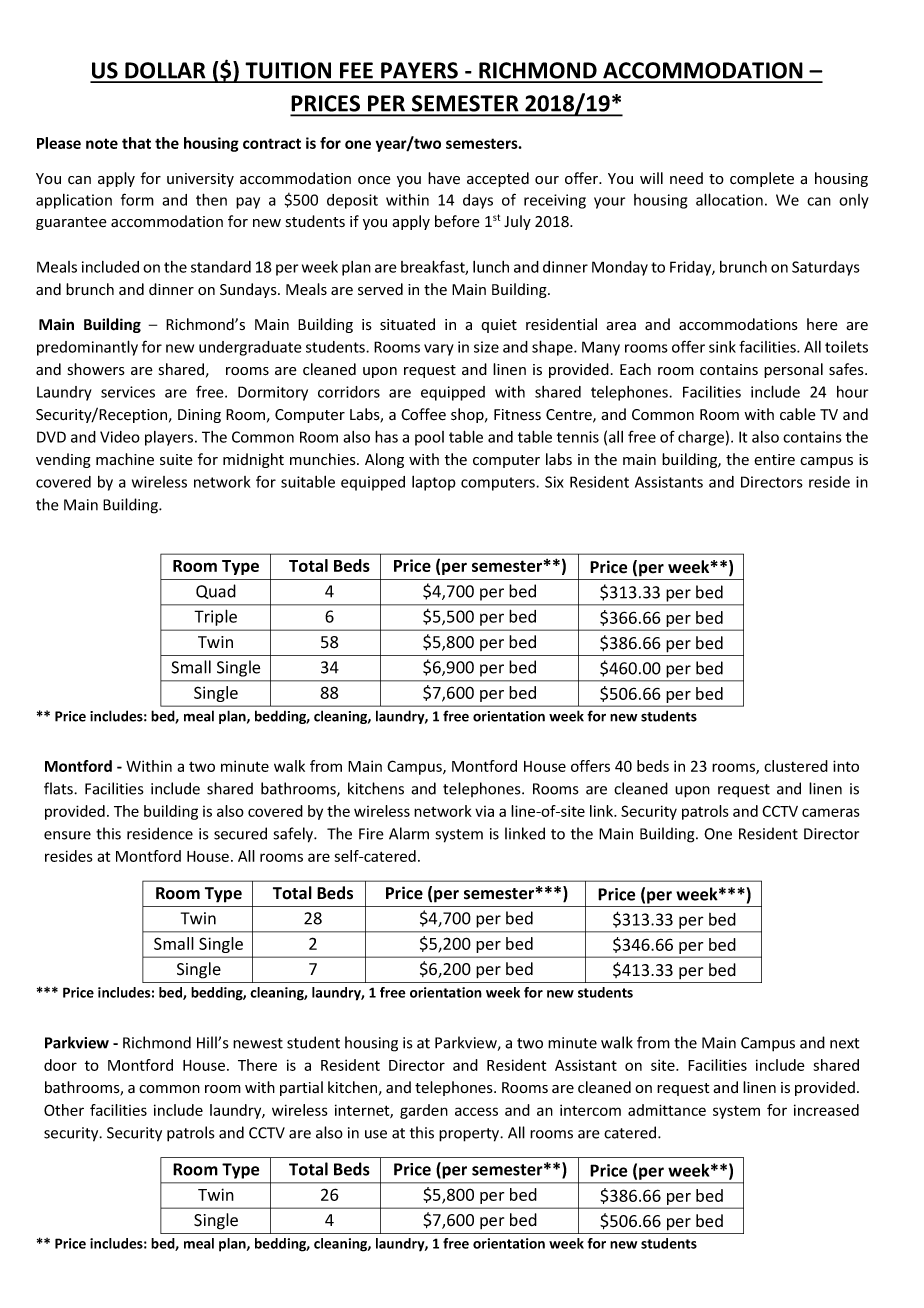 Image resolution: width=924 pixels, height=1308 pixels. Describe the element at coordinates (444, 178) in the screenshot. I see `have` at that location.
